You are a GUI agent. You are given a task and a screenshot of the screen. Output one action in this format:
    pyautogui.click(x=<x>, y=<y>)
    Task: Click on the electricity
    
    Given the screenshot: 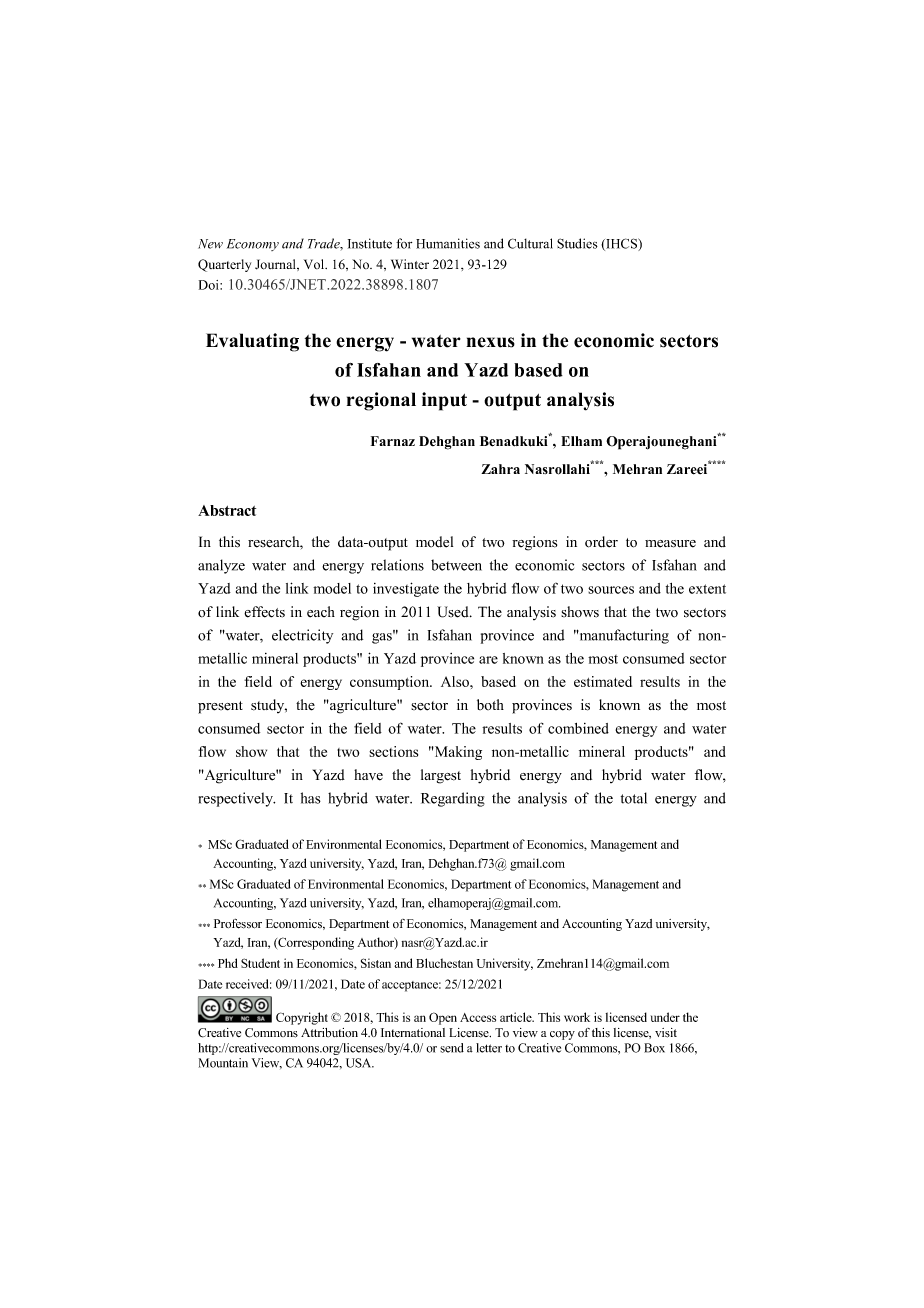 What is the action you would take?
    pyautogui.click(x=302, y=636)
